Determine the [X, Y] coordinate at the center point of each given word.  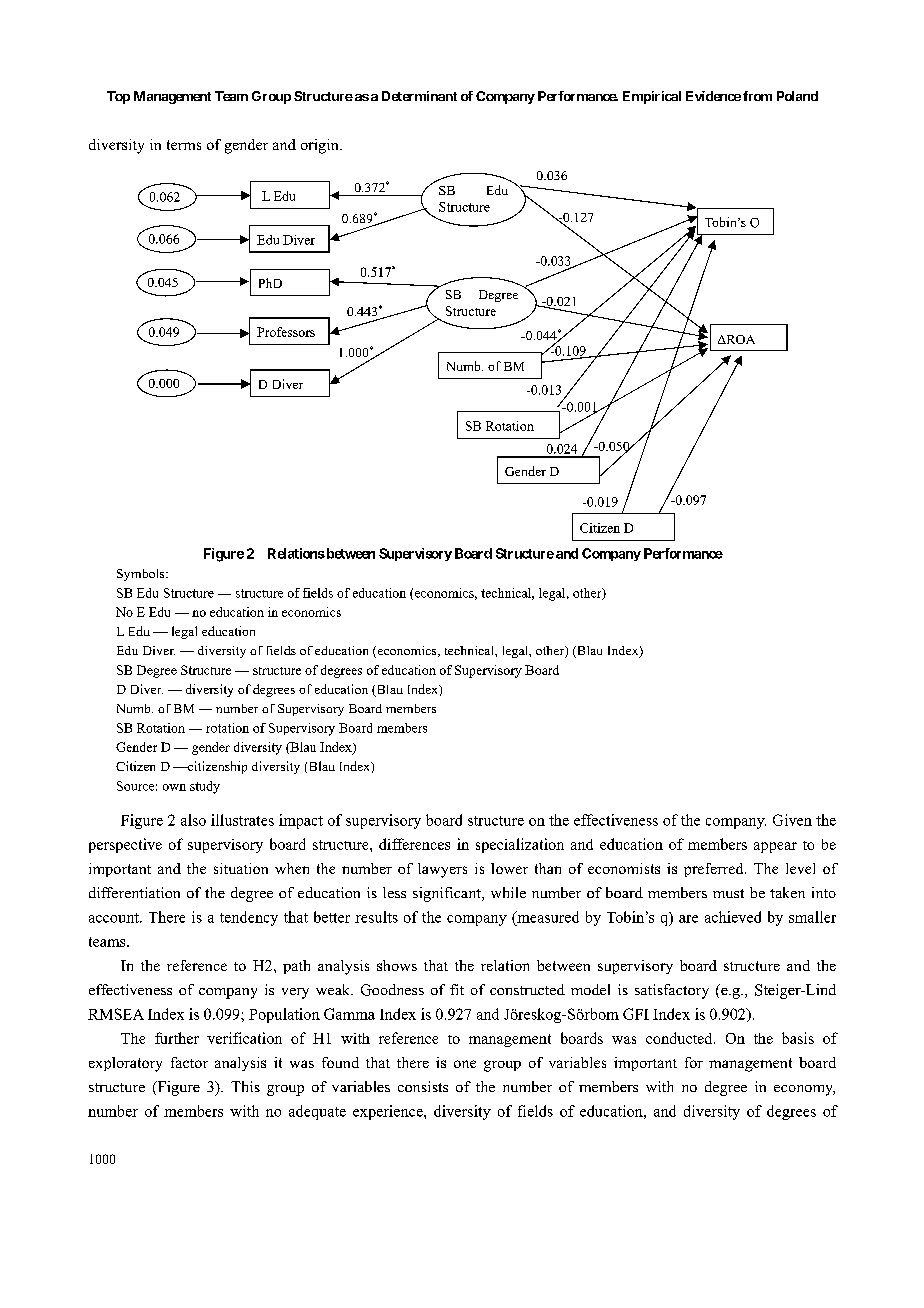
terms [184, 145]
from [757, 96]
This [245, 1086]
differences [414, 844]
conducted [680, 1038]
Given [792, 820]
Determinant [419, 96]
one [465, 1064]
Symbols [142, 575]
